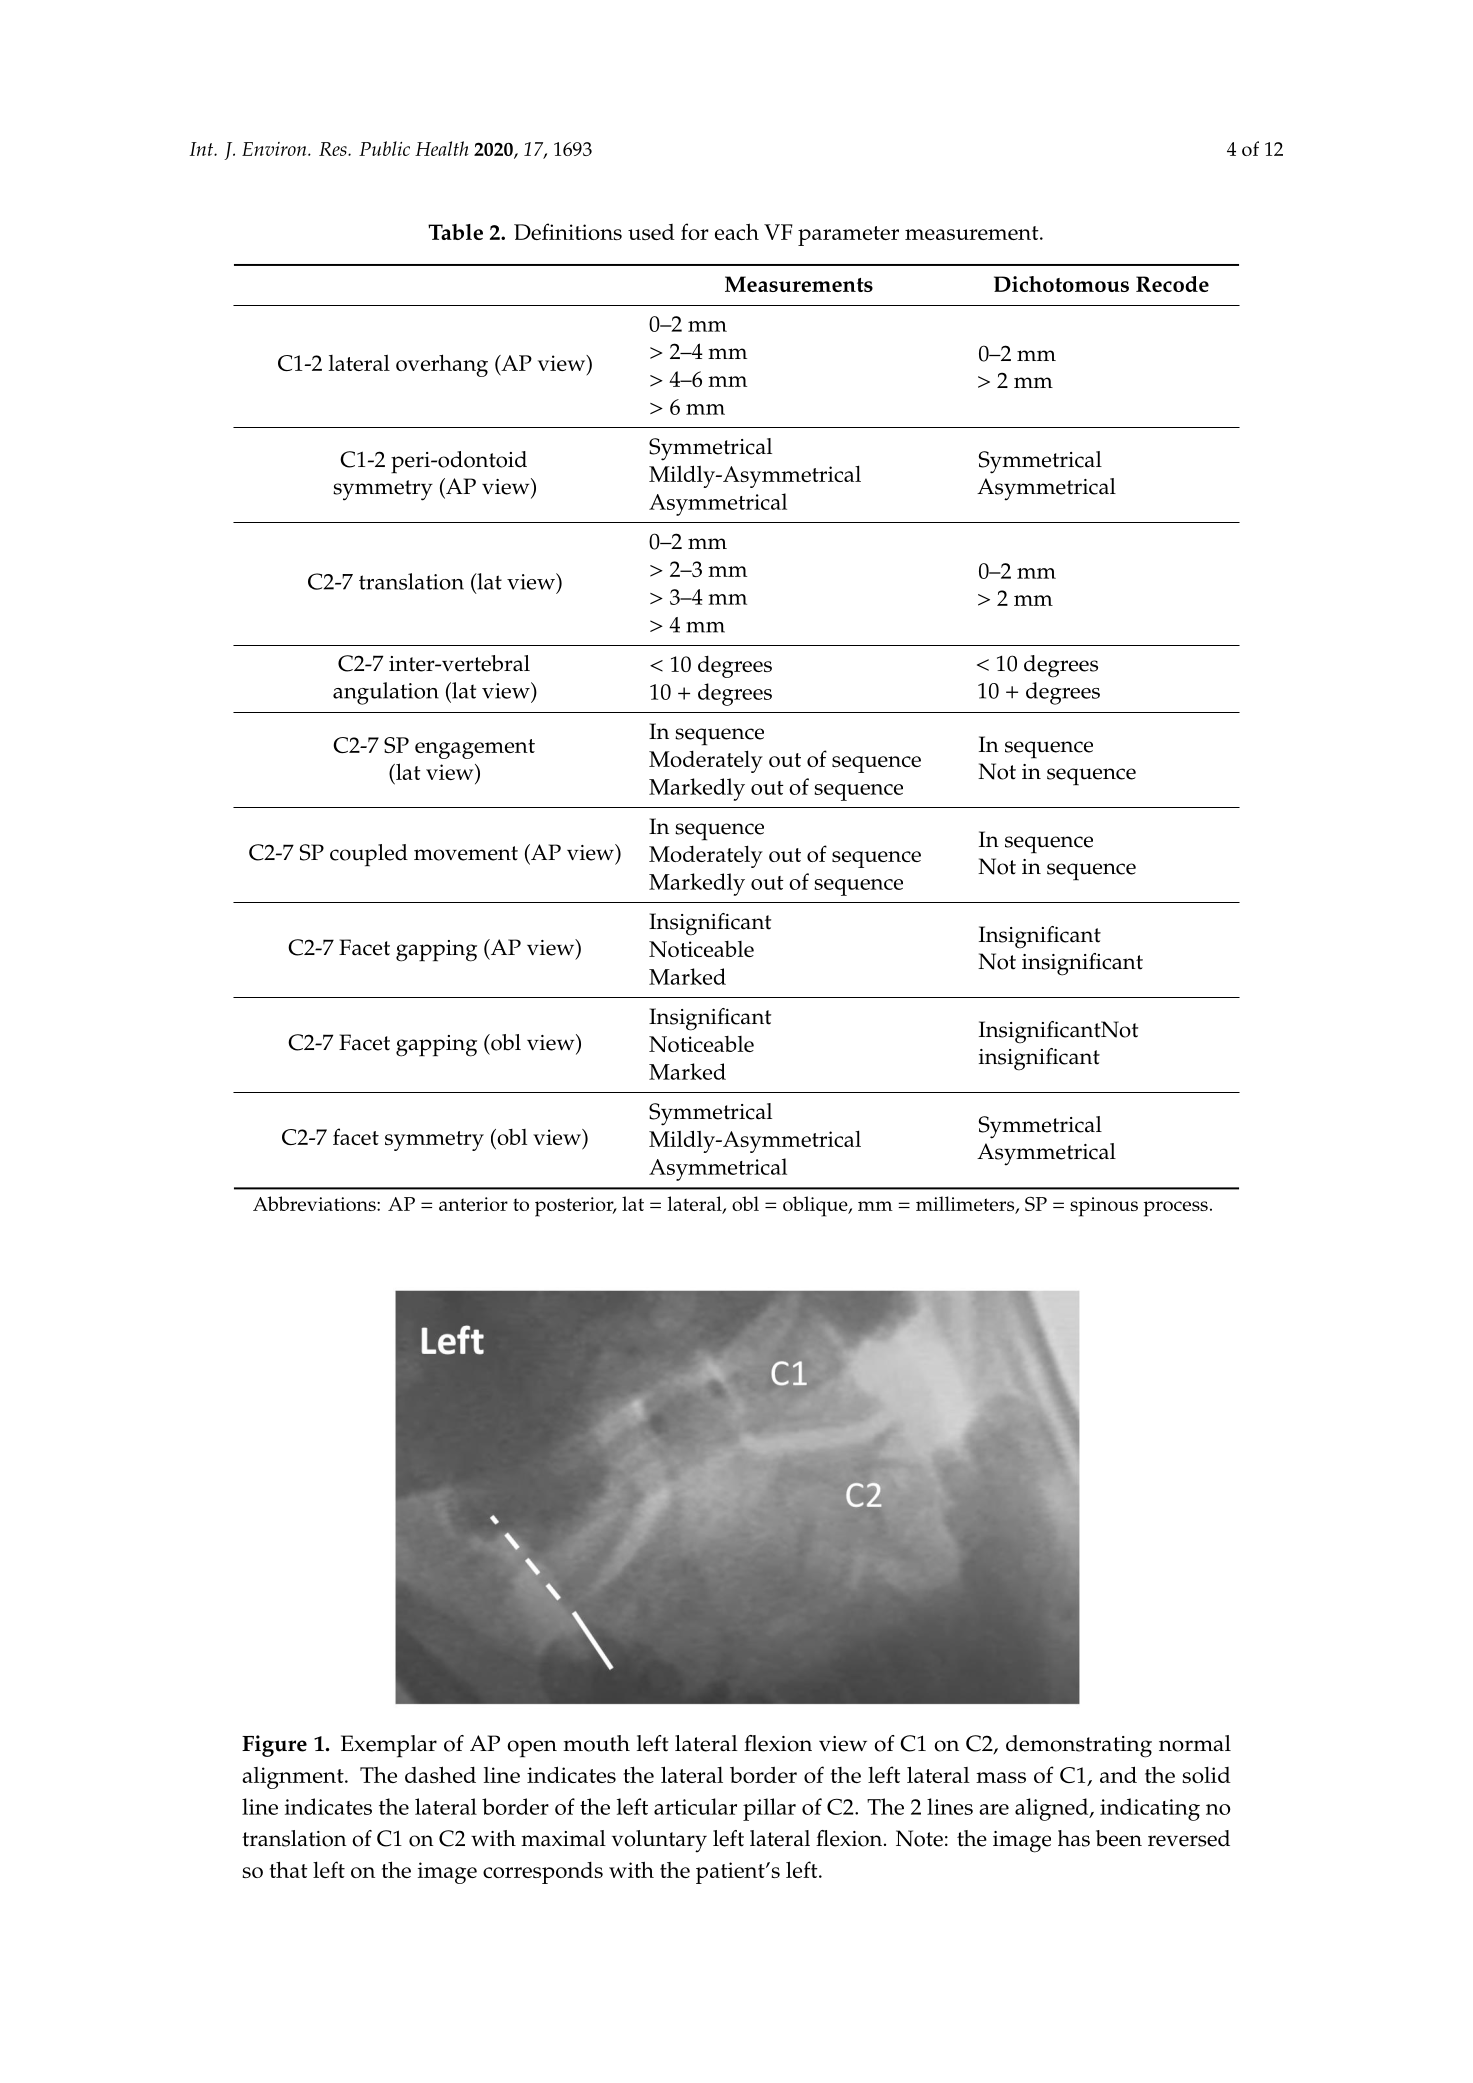  Describe the element at coordinates (455, 232) in the screenshot. I see `Table` at that location.
